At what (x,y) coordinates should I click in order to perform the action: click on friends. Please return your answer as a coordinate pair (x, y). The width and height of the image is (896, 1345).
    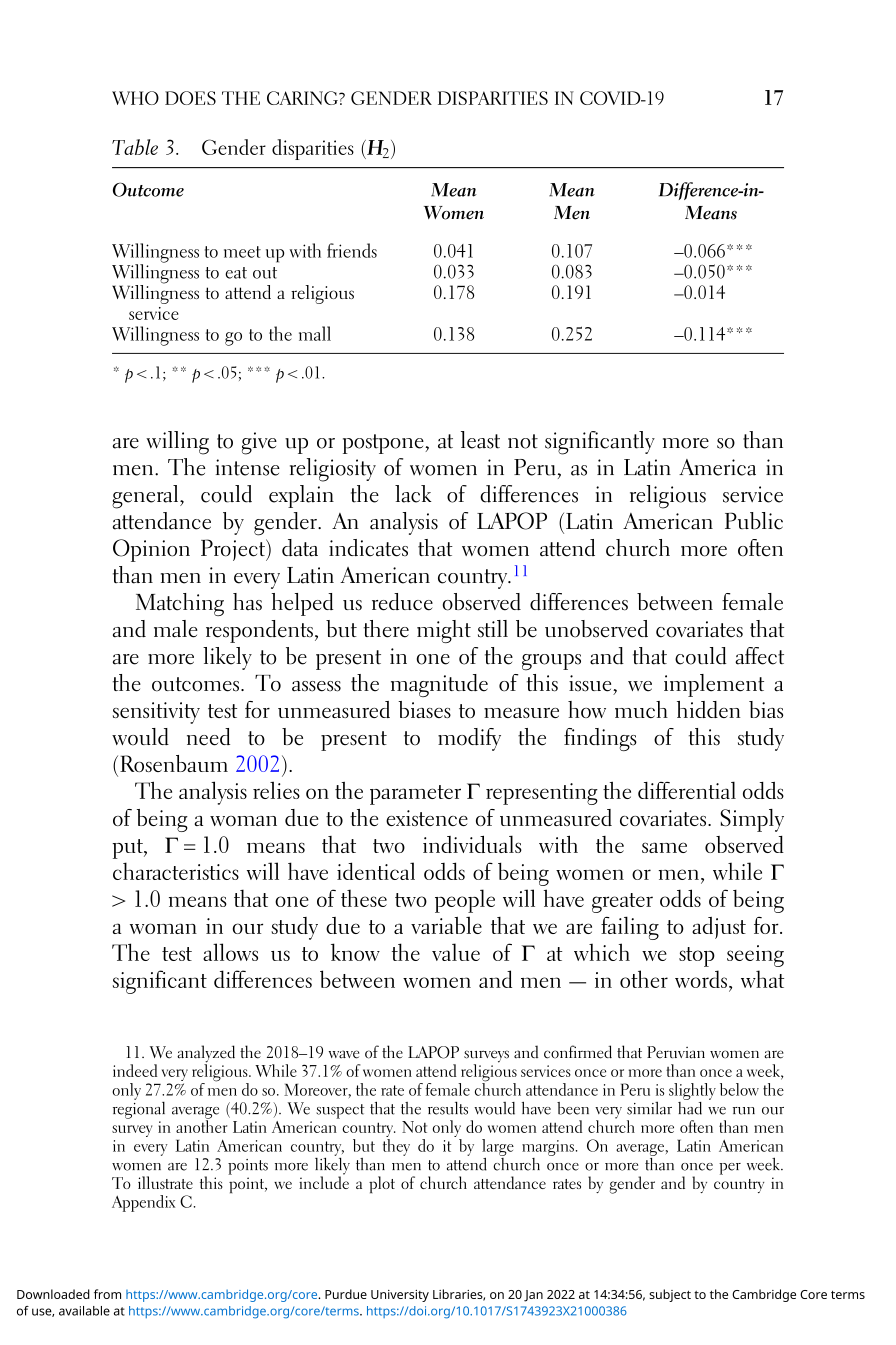
    Looking at the image, I should click on (352, 250).
